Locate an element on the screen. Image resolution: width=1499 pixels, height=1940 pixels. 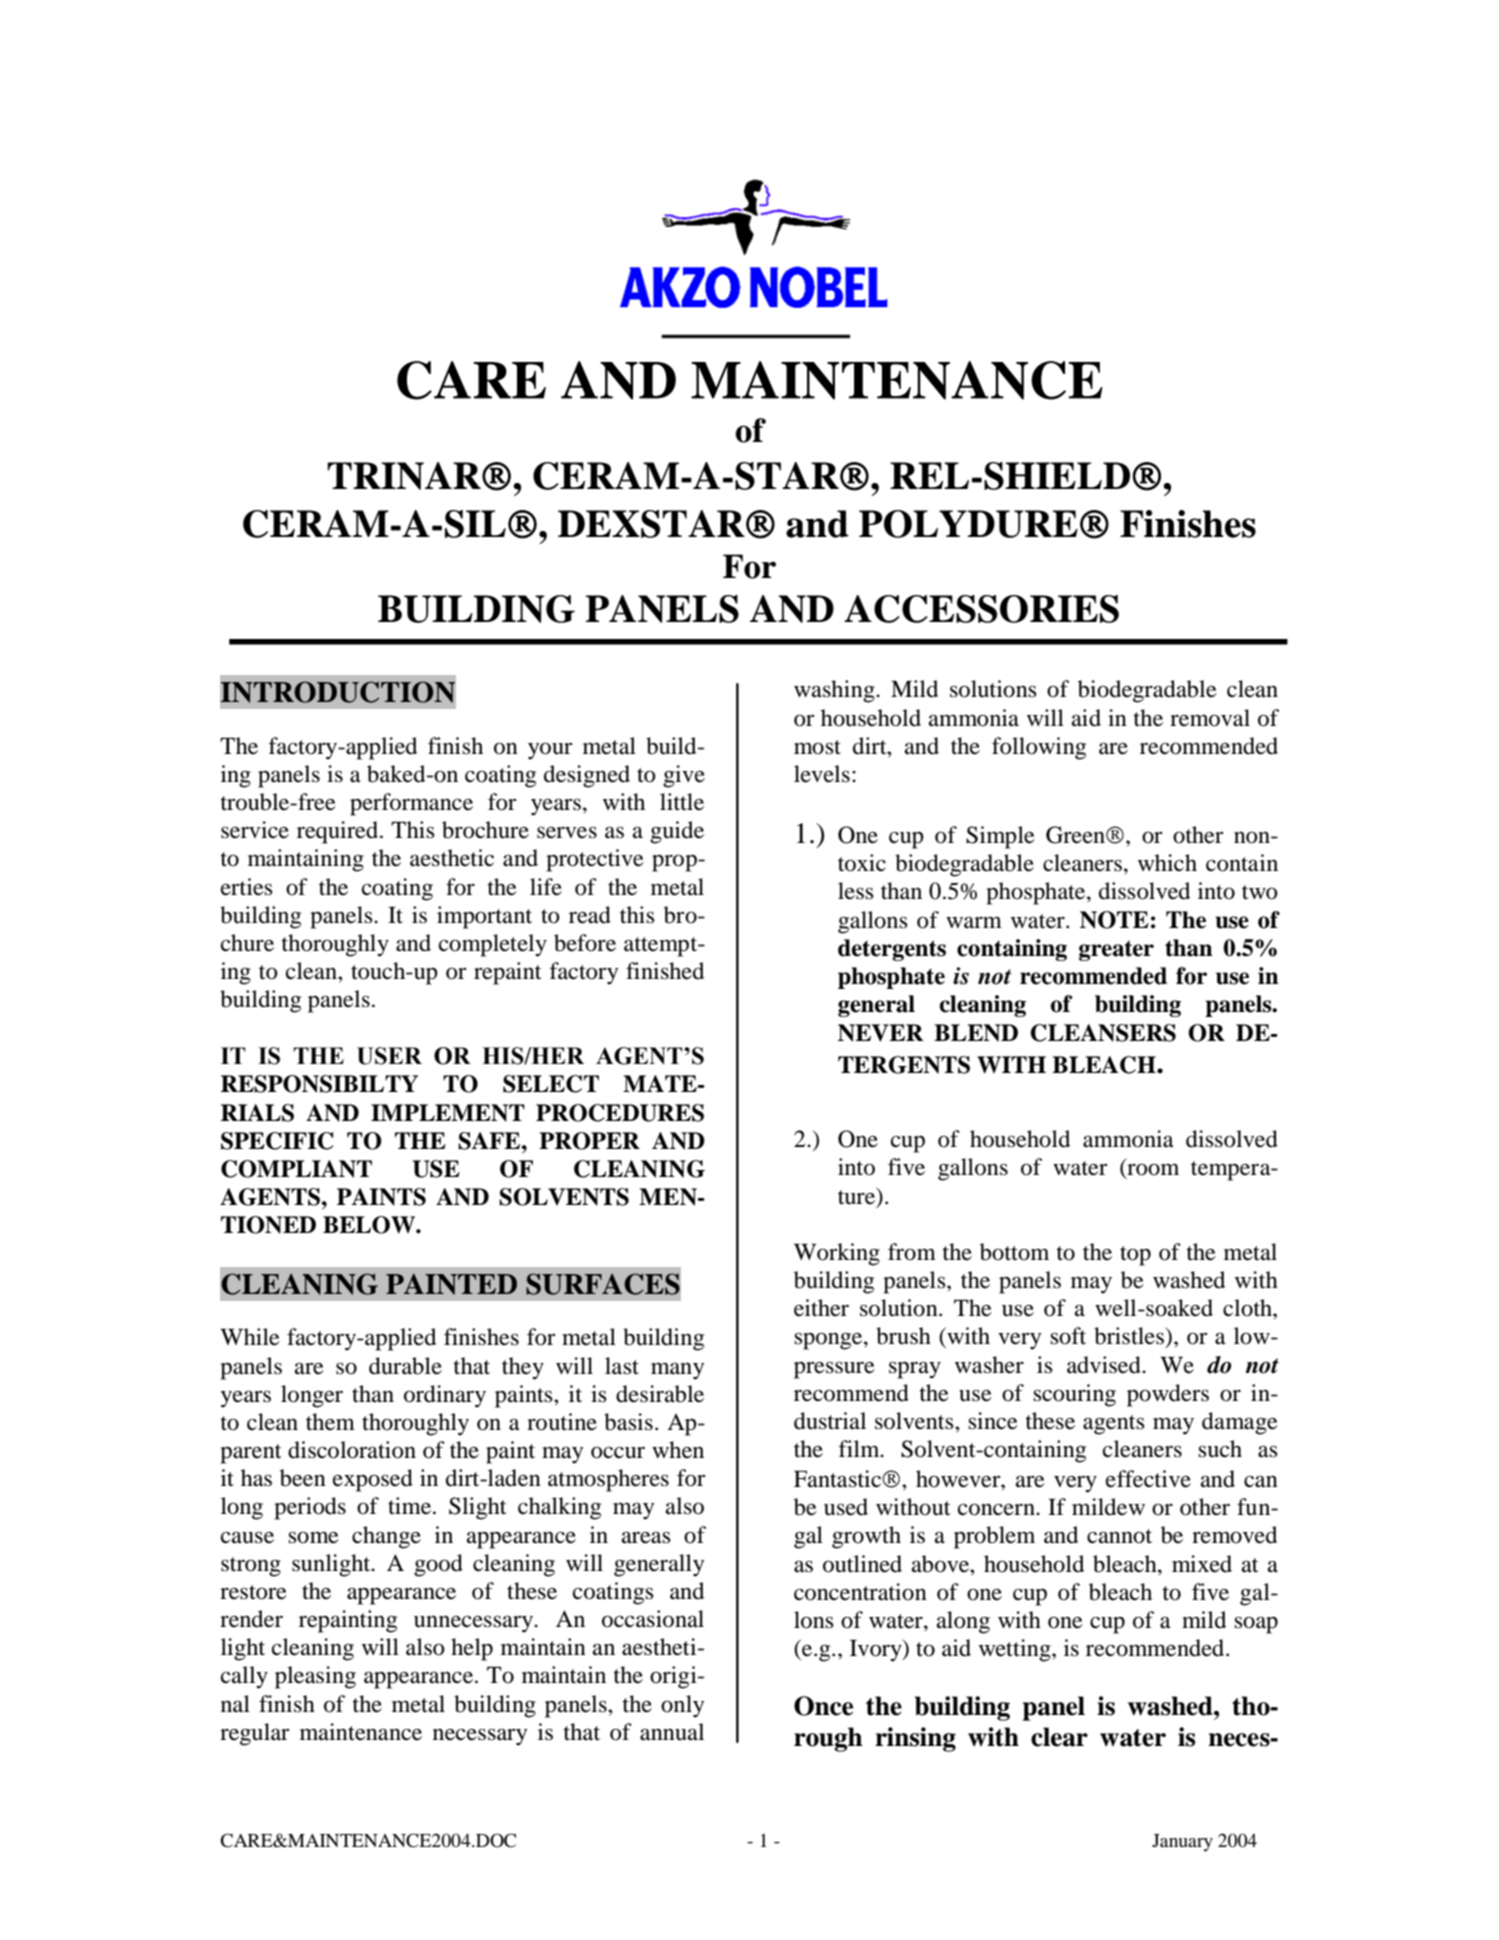
annual is located at coordinates (672, 1732).
